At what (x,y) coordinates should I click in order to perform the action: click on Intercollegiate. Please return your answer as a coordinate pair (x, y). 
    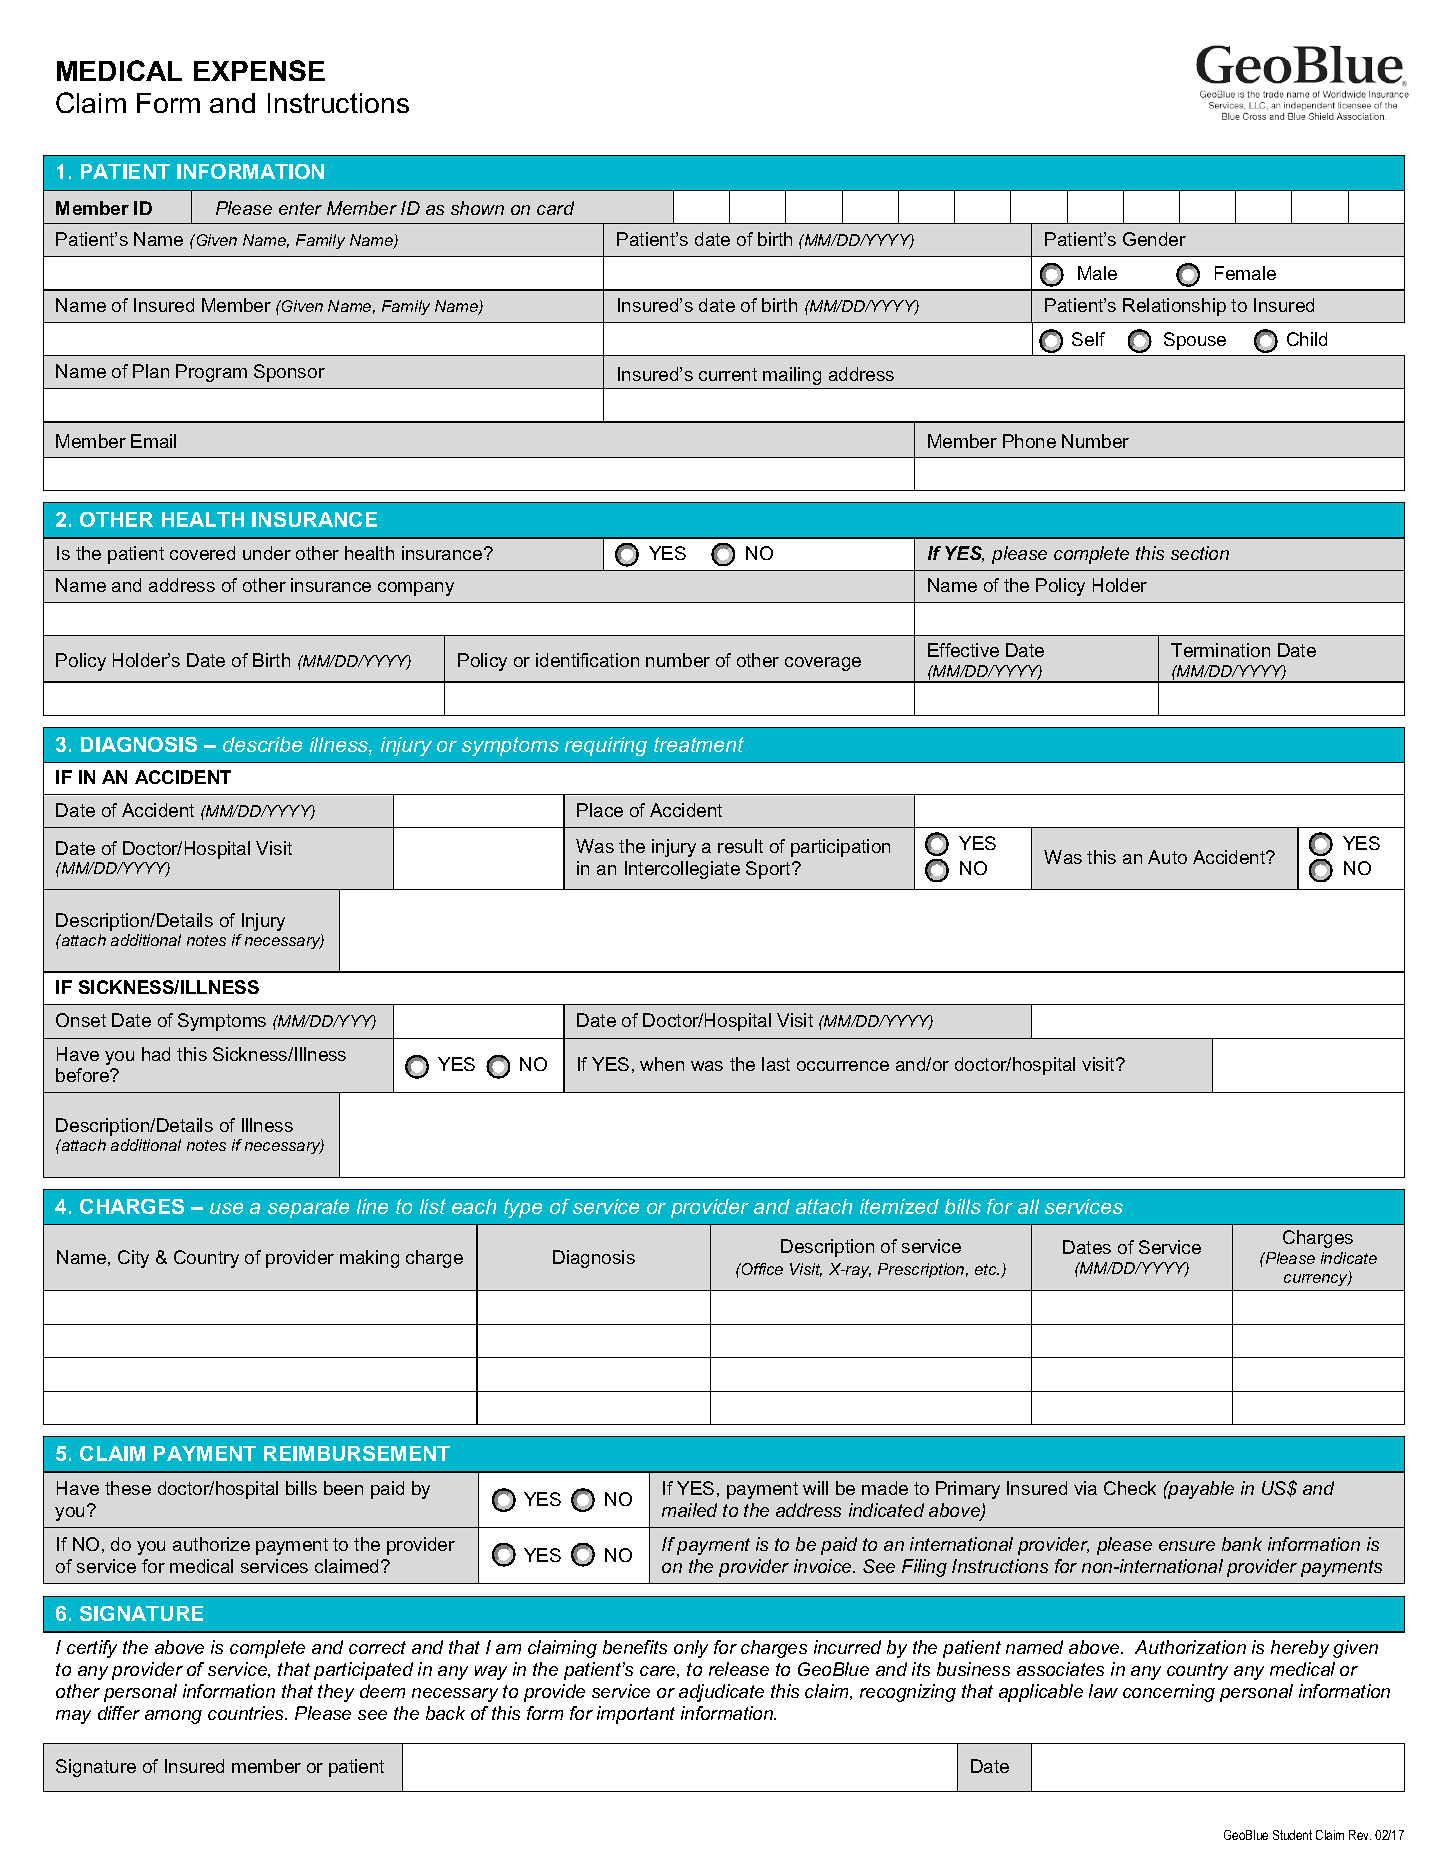
    Looking at the image, I should click on (682, 870).
